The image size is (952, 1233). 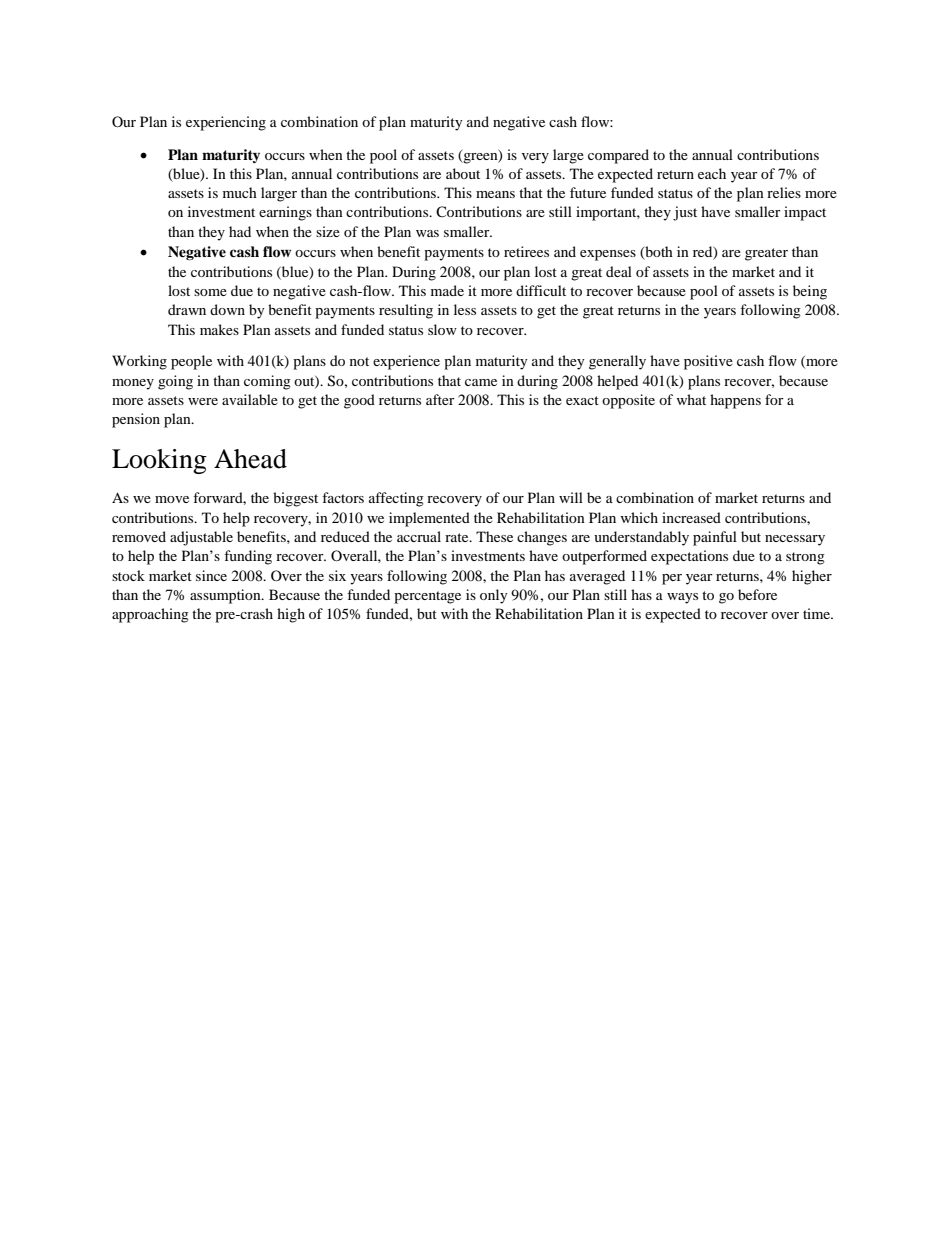 I want to click on had, so click(x=240, y=231).
